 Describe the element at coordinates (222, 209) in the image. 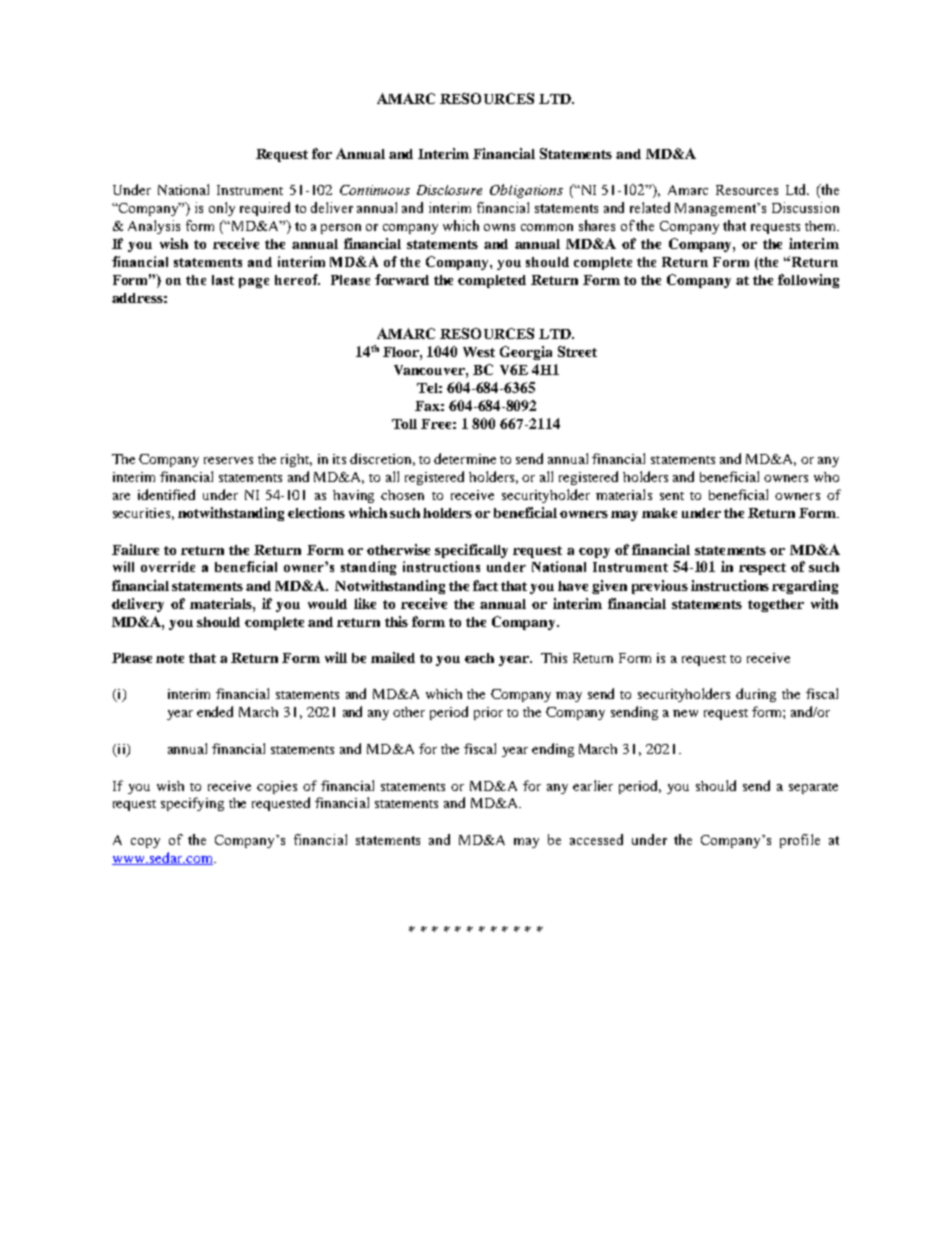

I see `only` at that location.
